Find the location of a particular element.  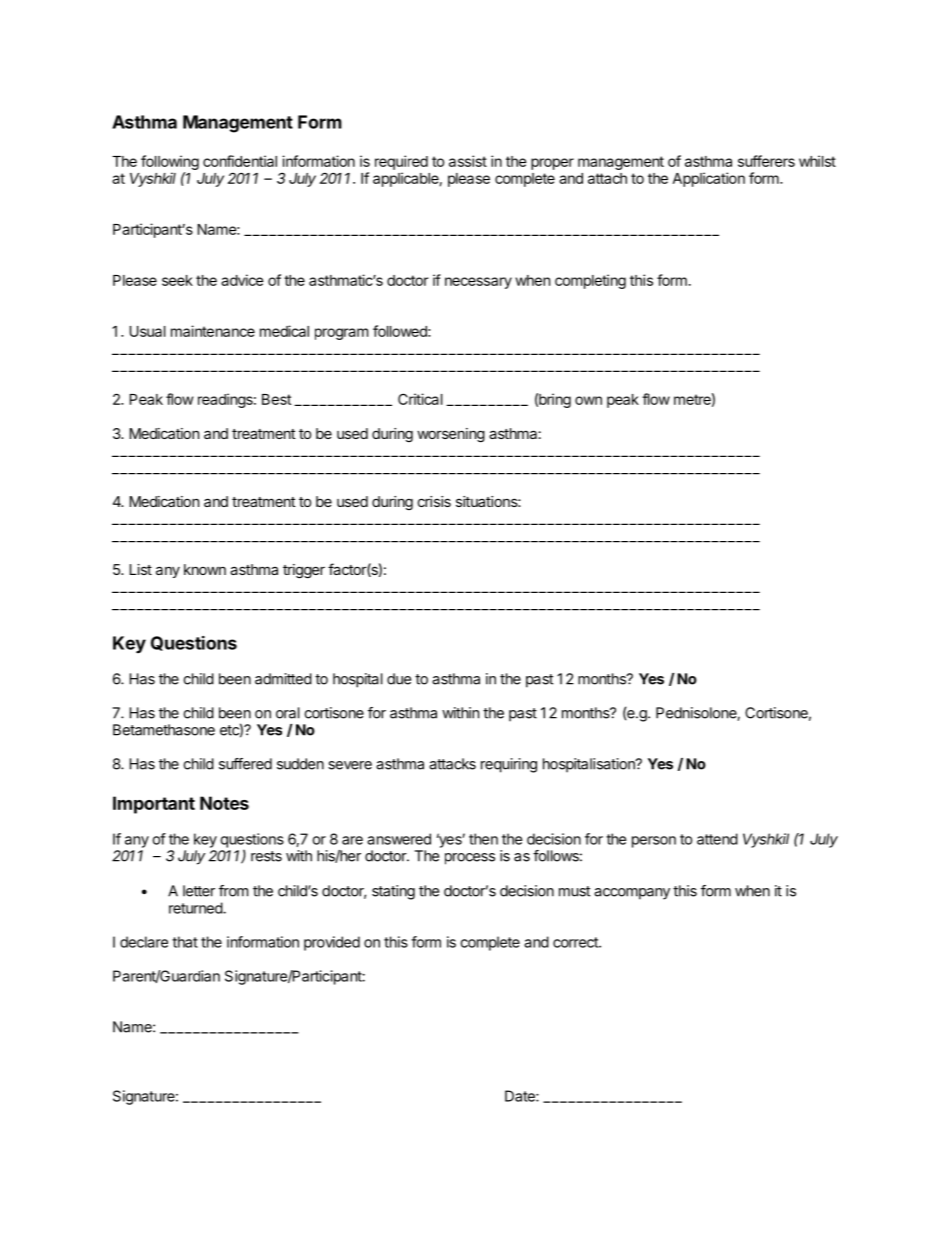

assist is located at coordinates (468, 161).
